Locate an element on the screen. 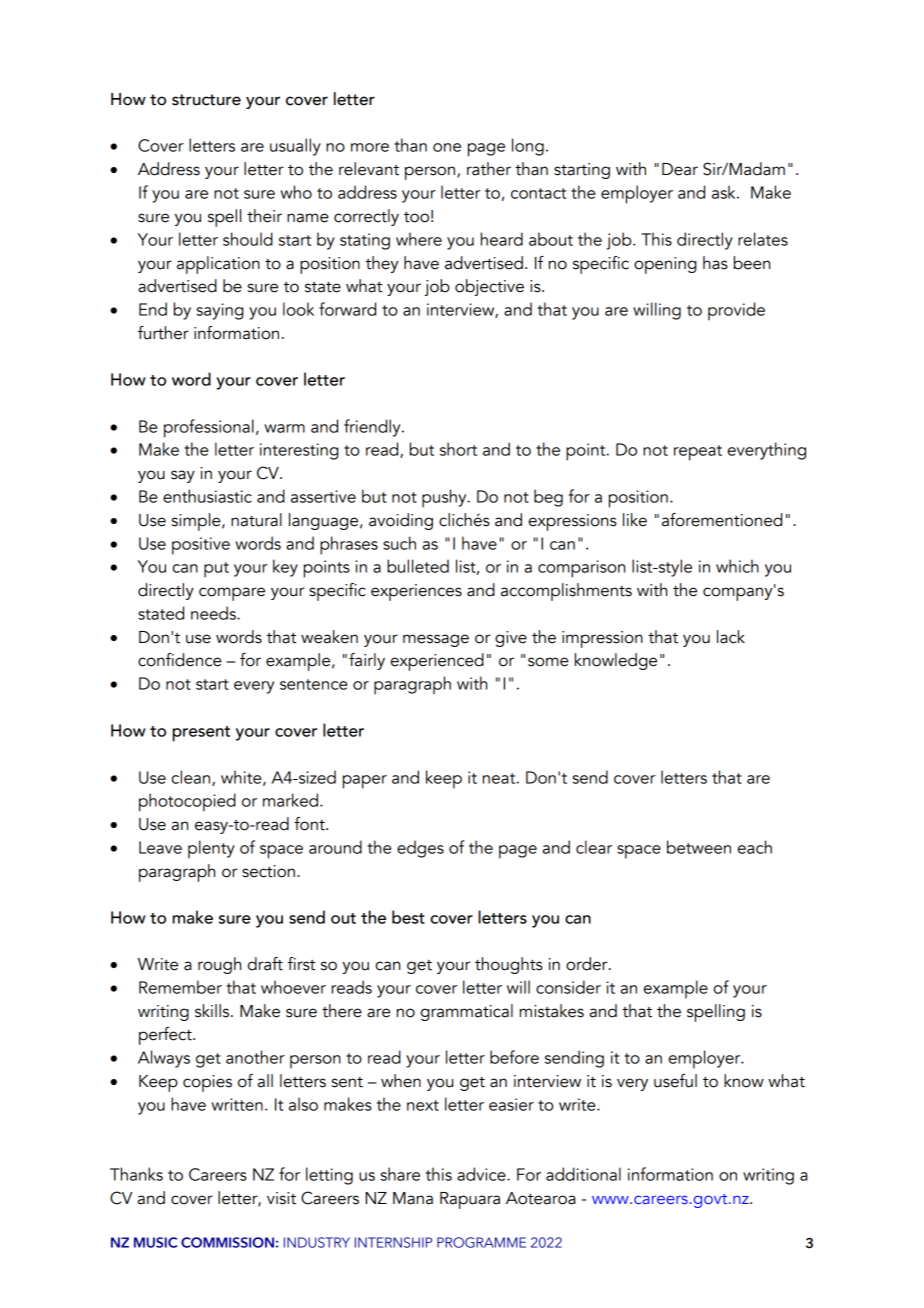  plenty is located at coordinates (211, 849).
